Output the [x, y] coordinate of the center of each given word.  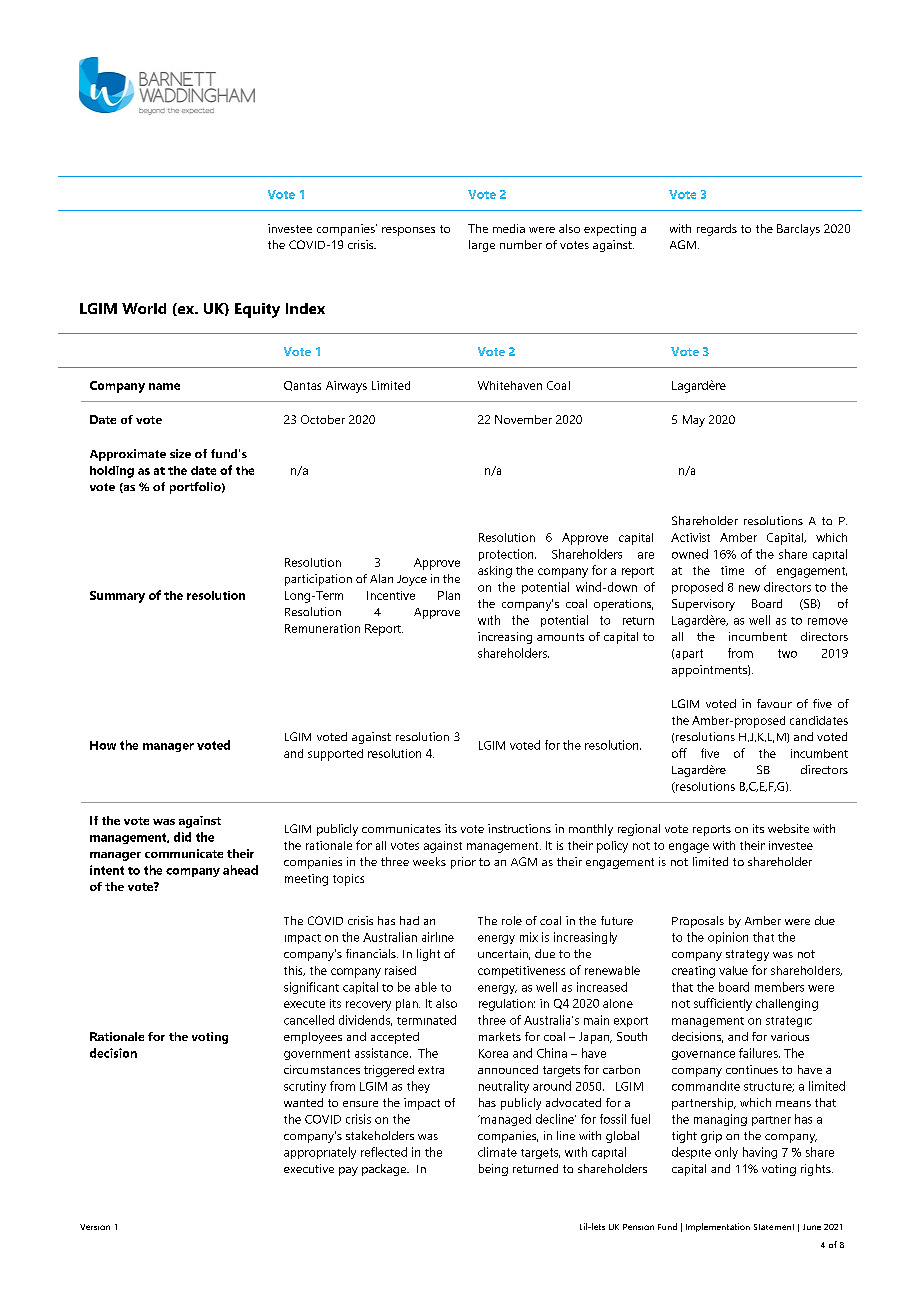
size [180, 453]
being [493, 1170]
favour [774, 703]
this [294, 971]
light [428, 955]
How [103, 745]
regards [717, 230]
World [144, 308]
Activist [690, 537]
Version [95, 1227]
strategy [747, 955]
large [482, 246]
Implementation [718, 1227]
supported [335, 755]
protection [507, 555]
